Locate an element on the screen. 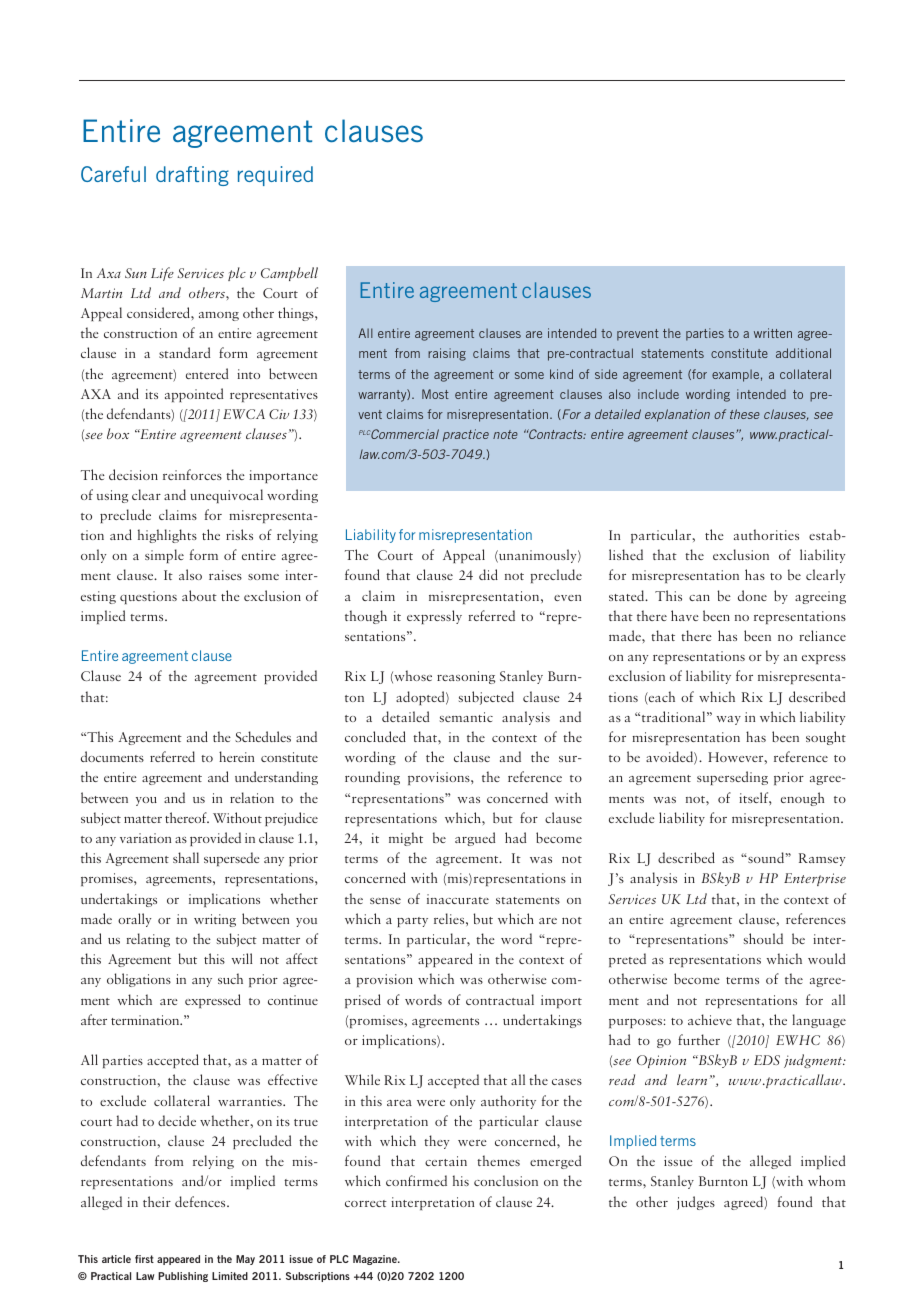  enough is located at coordinates (802, 799).
